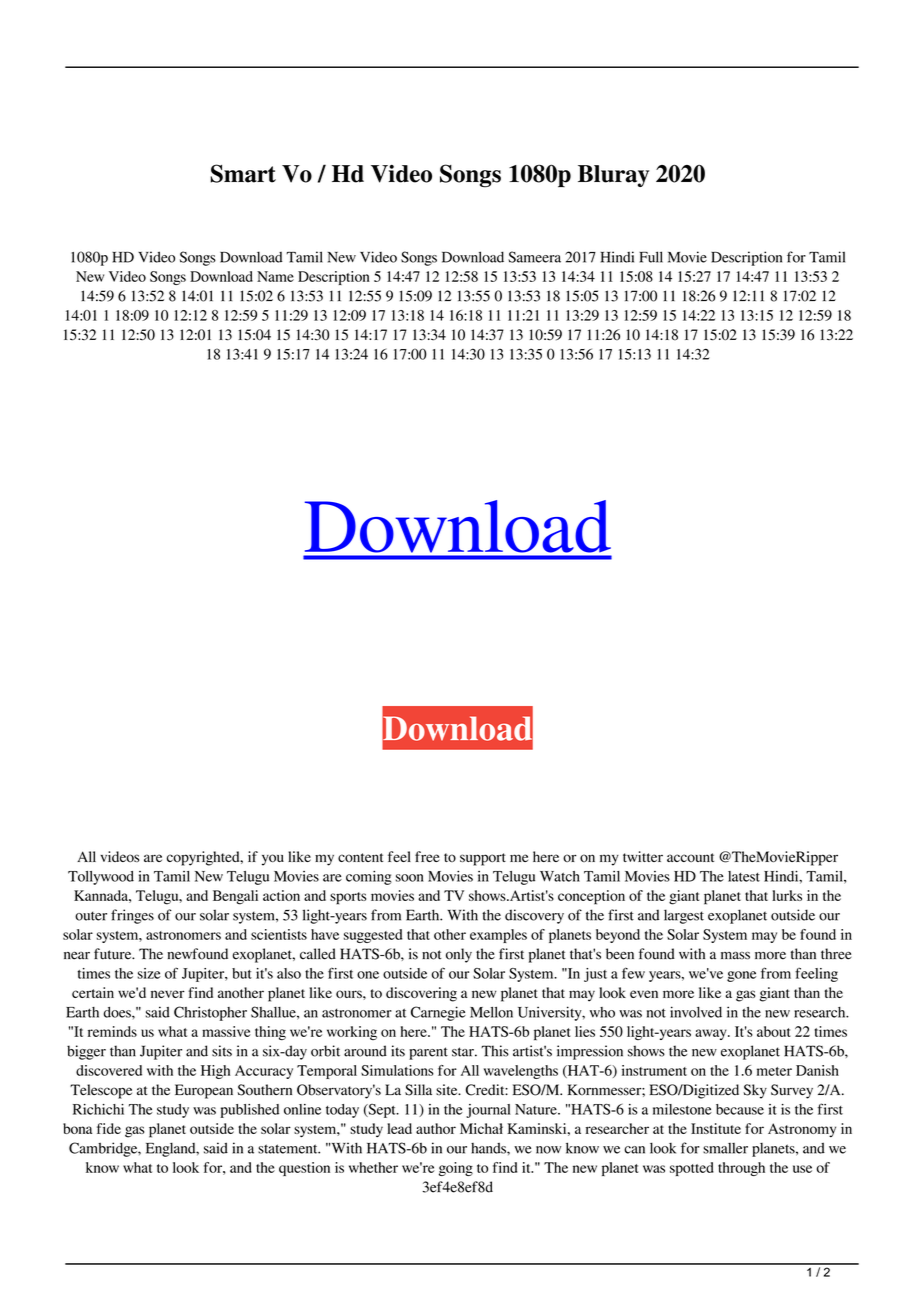 The image size is (924, 1308). I want to click on Bluray, so click(613, 176).
